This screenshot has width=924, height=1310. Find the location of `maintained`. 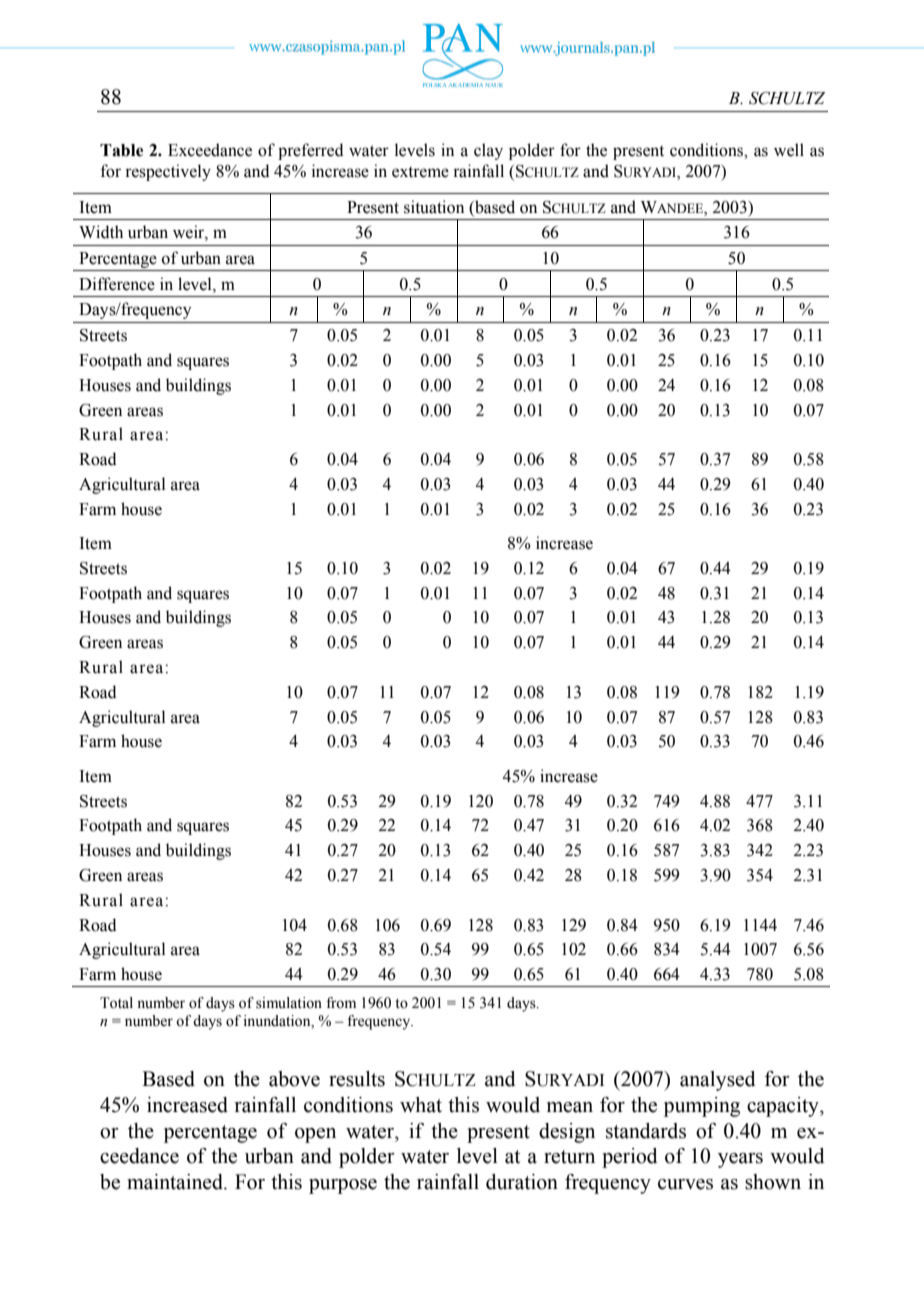

maintained is located at coordinates (176, 1182).
